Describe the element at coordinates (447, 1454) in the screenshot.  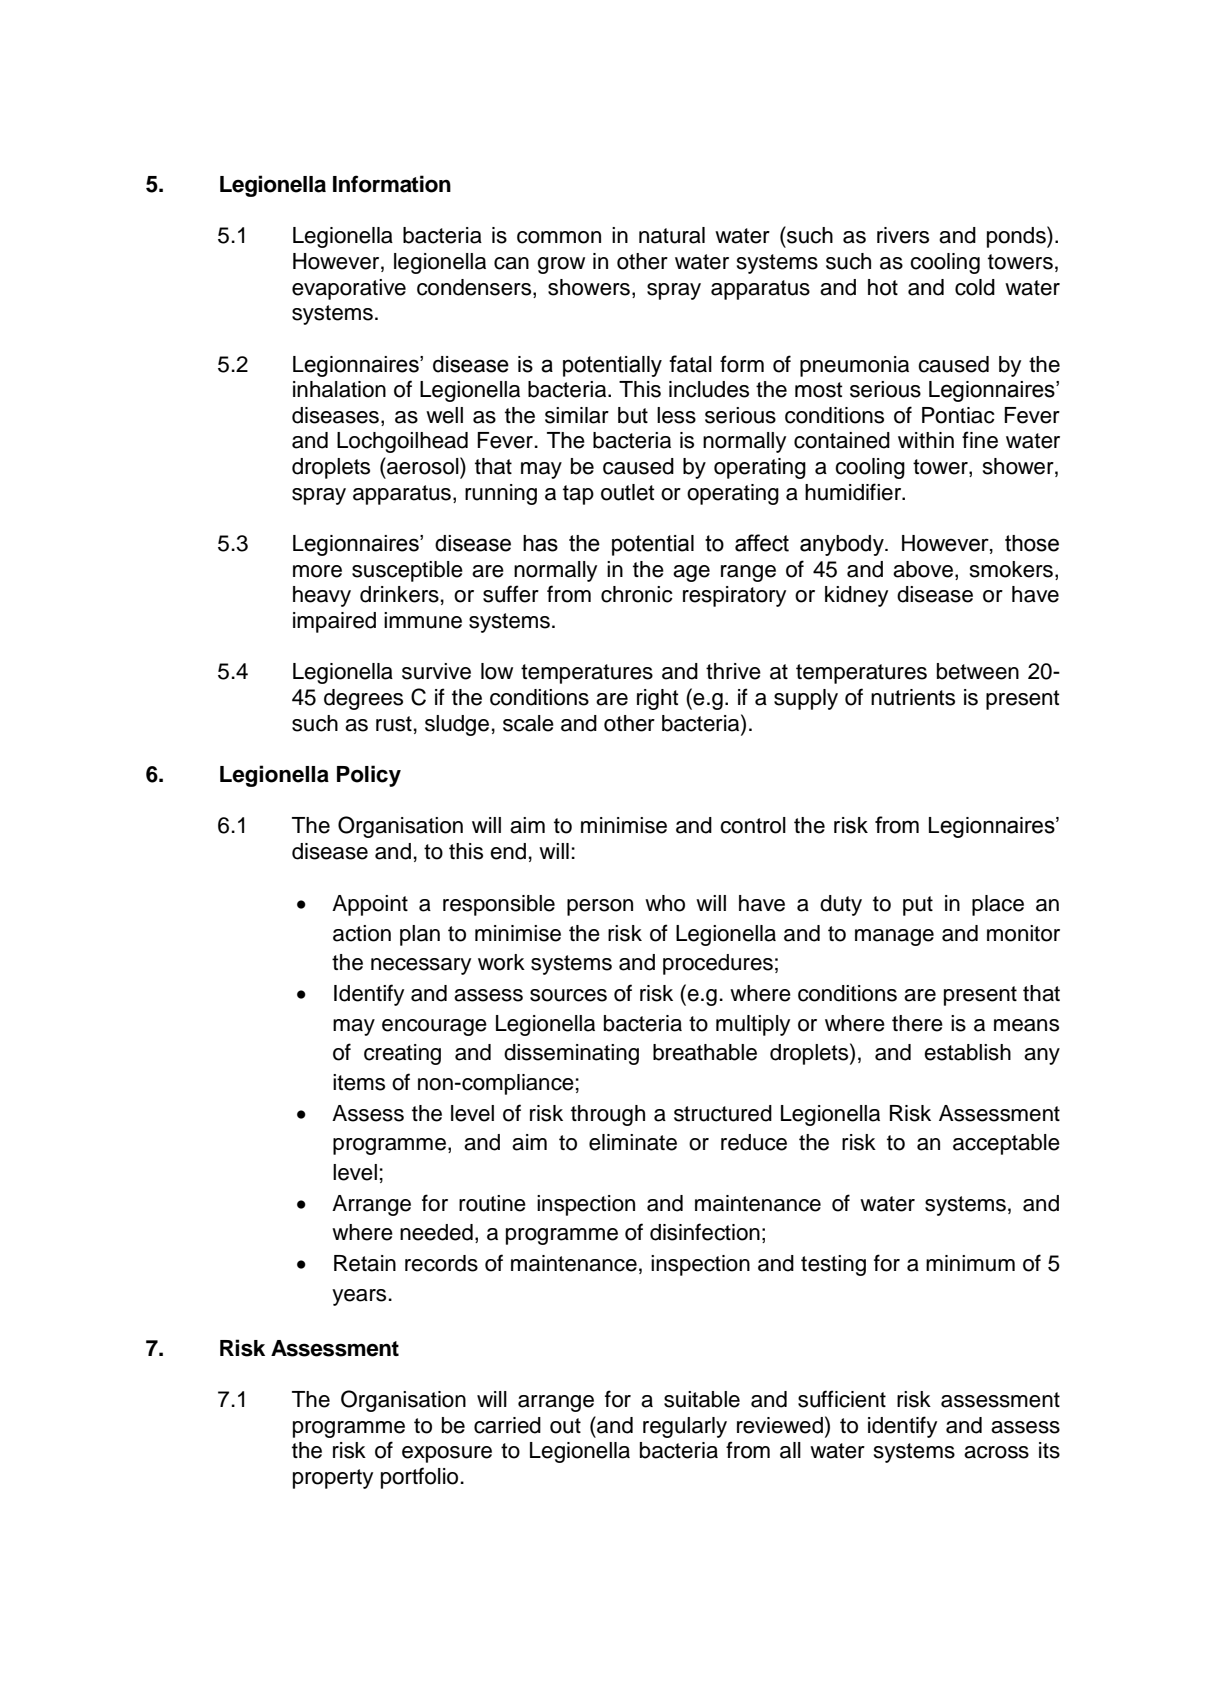
I see `exposure` at that location.
